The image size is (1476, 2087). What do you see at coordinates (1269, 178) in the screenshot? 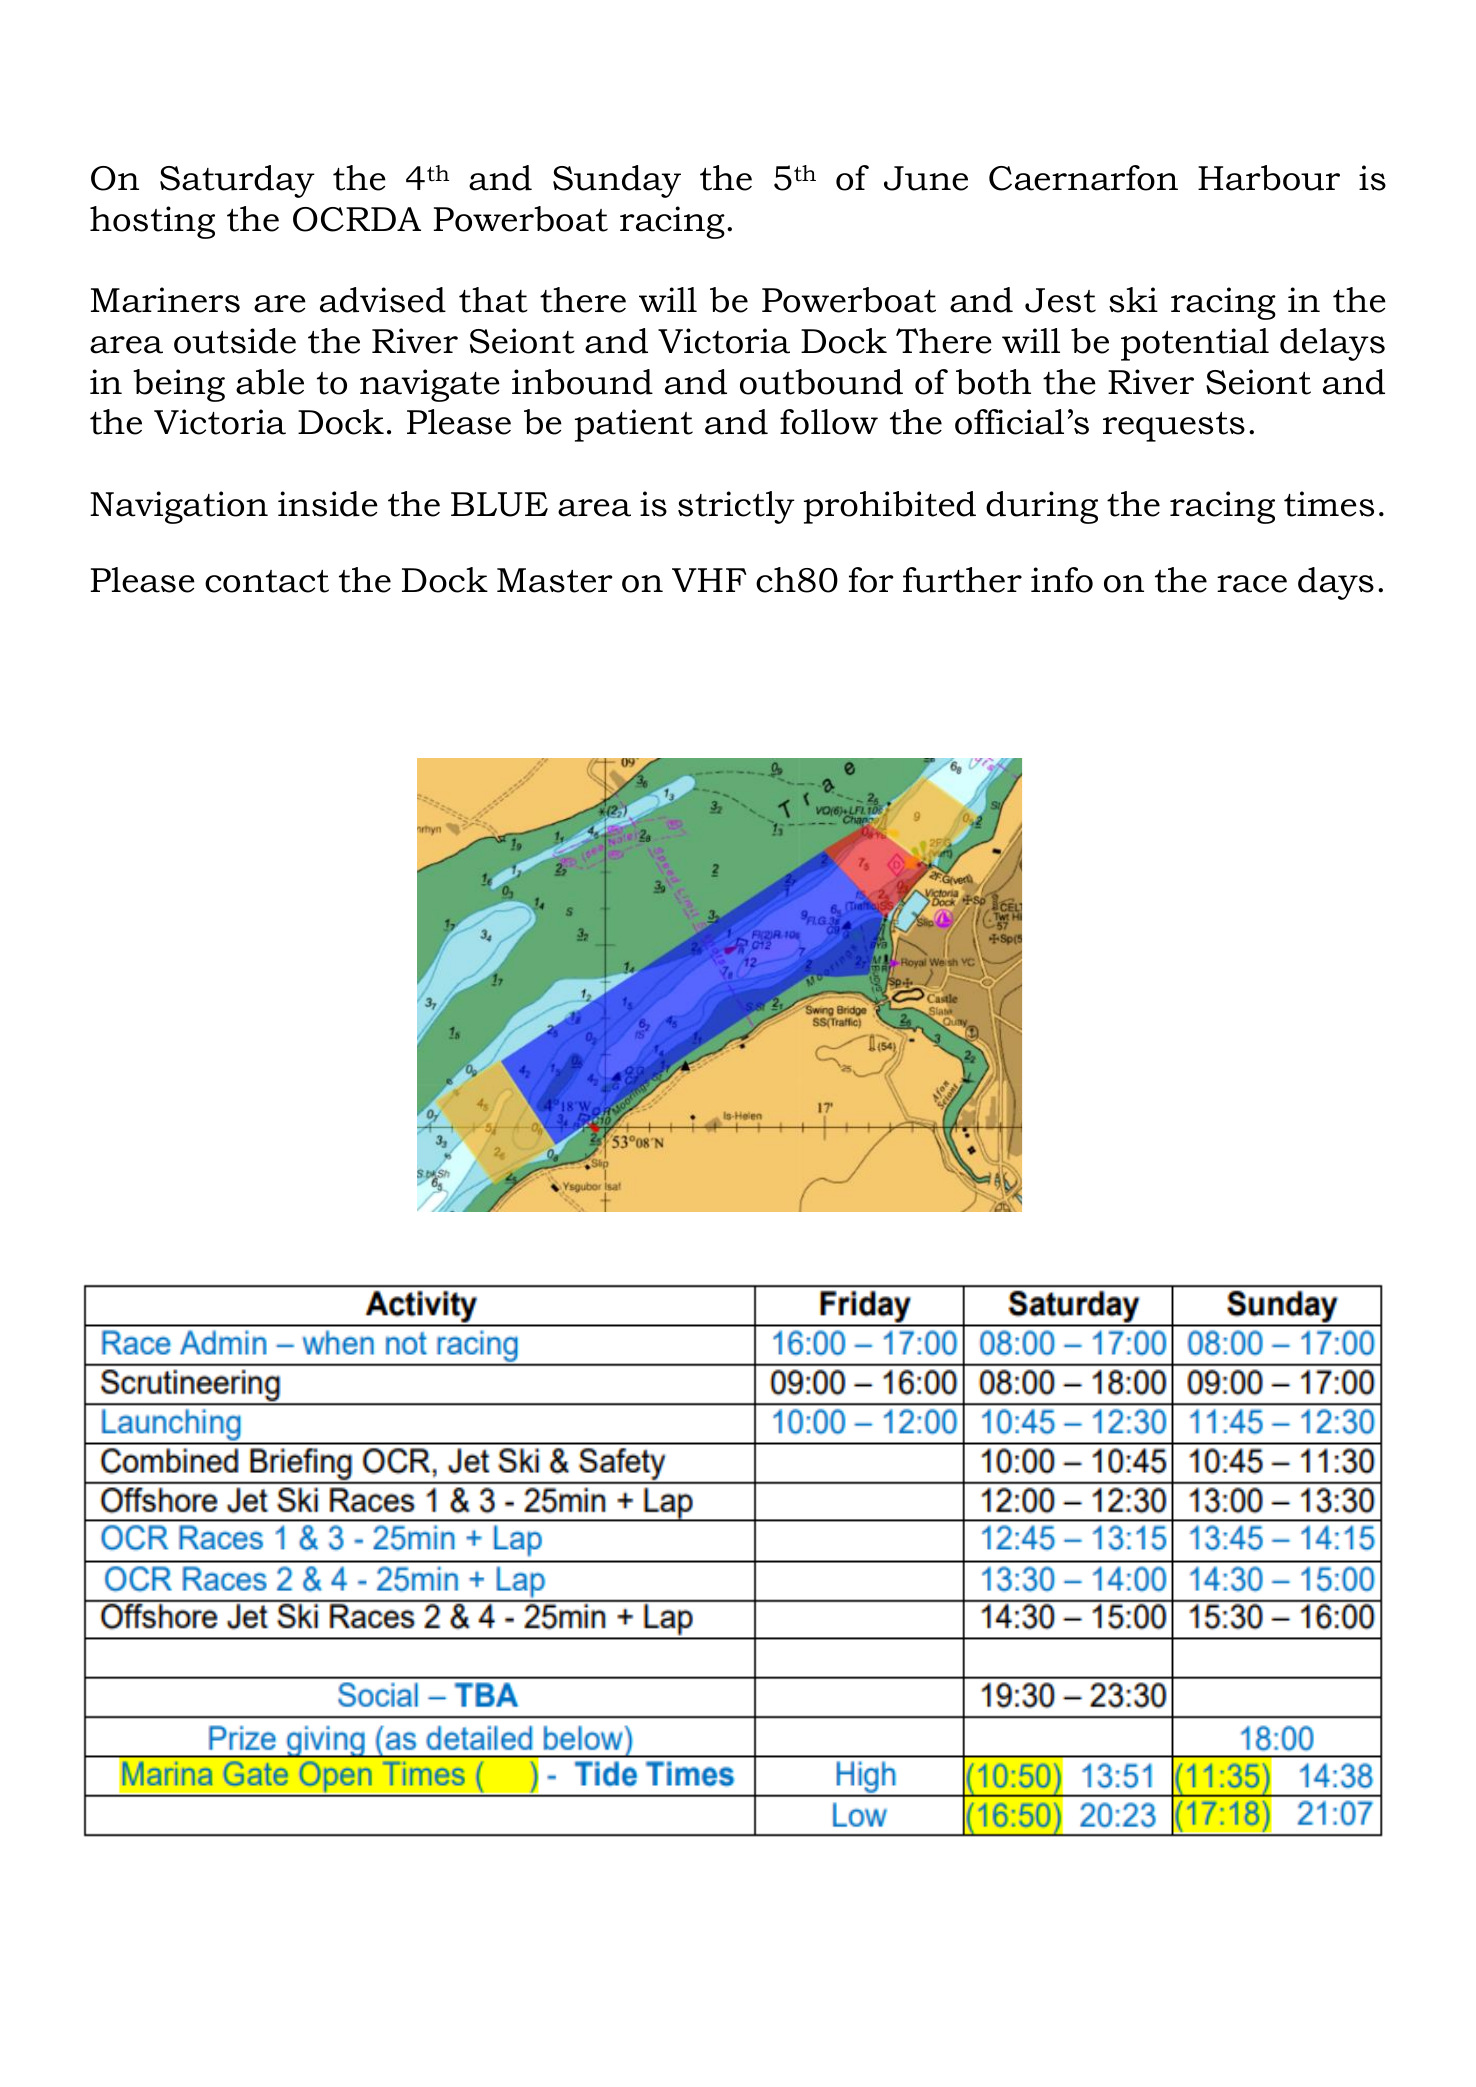
I see `Harbour` at bounding box center [1269, 178].
